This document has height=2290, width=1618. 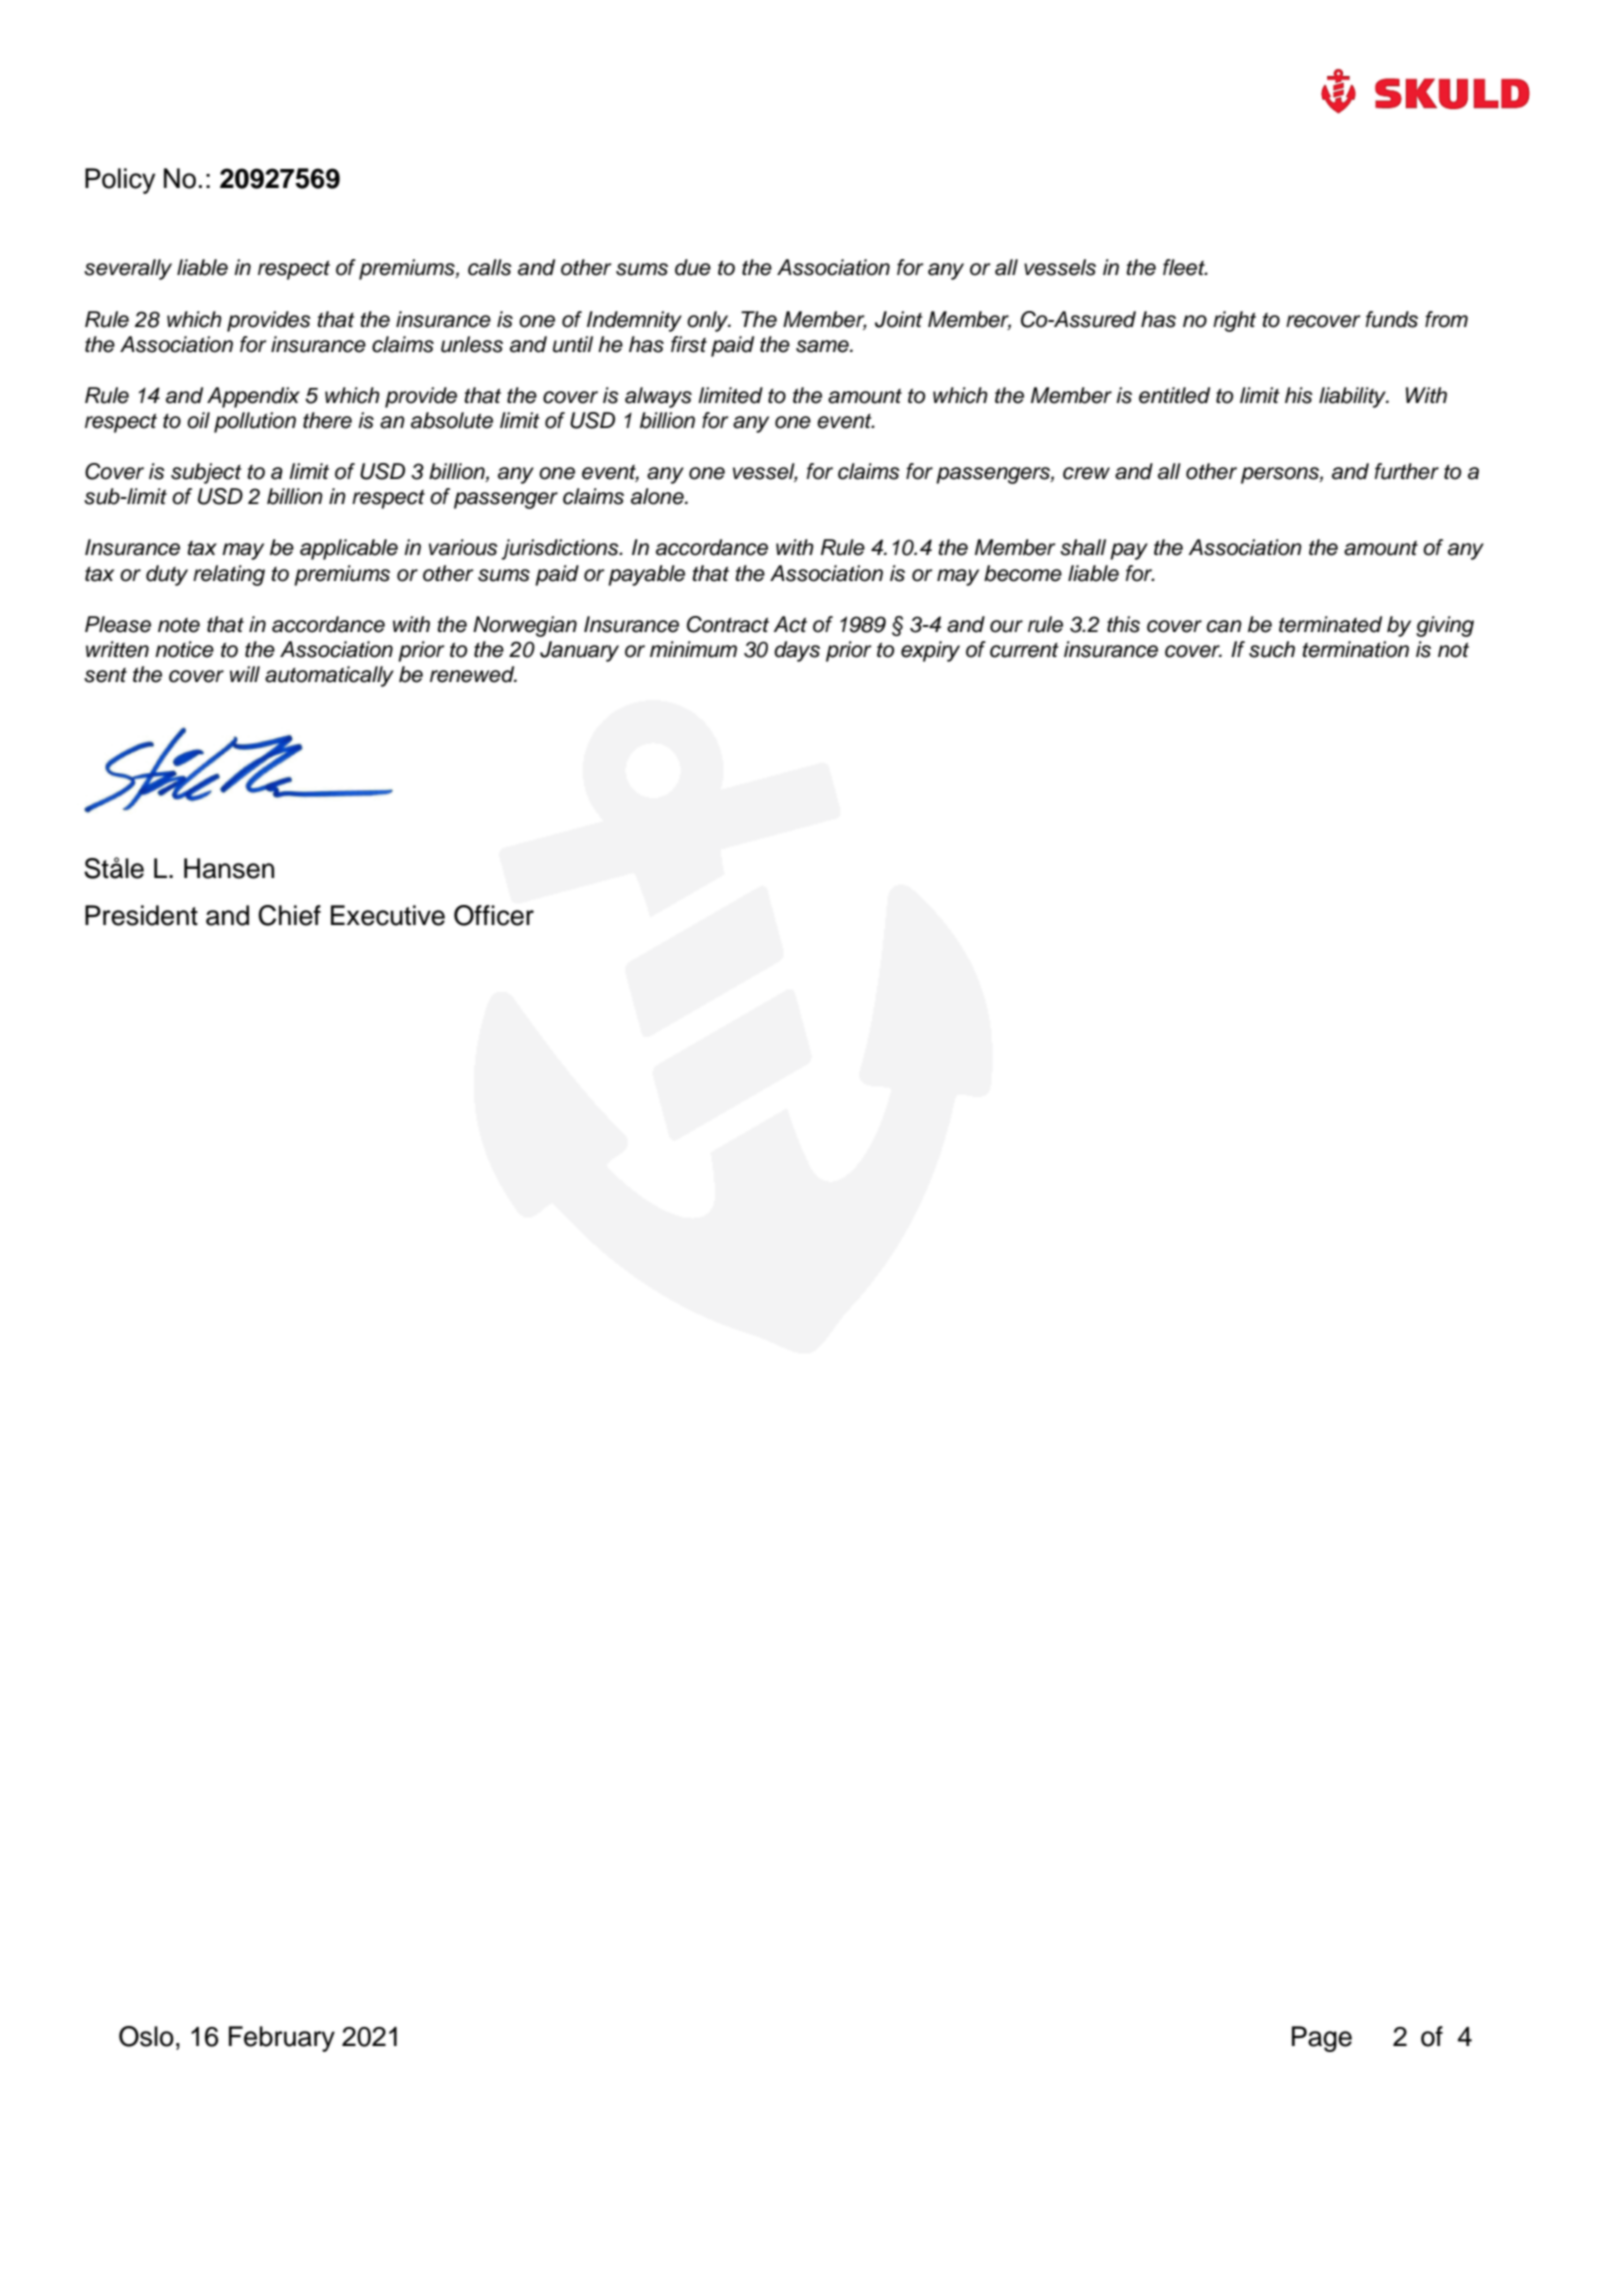 What do you see at coordinates (128, 269) in the document?
I see `severally` at bounding box center [128, 269].
